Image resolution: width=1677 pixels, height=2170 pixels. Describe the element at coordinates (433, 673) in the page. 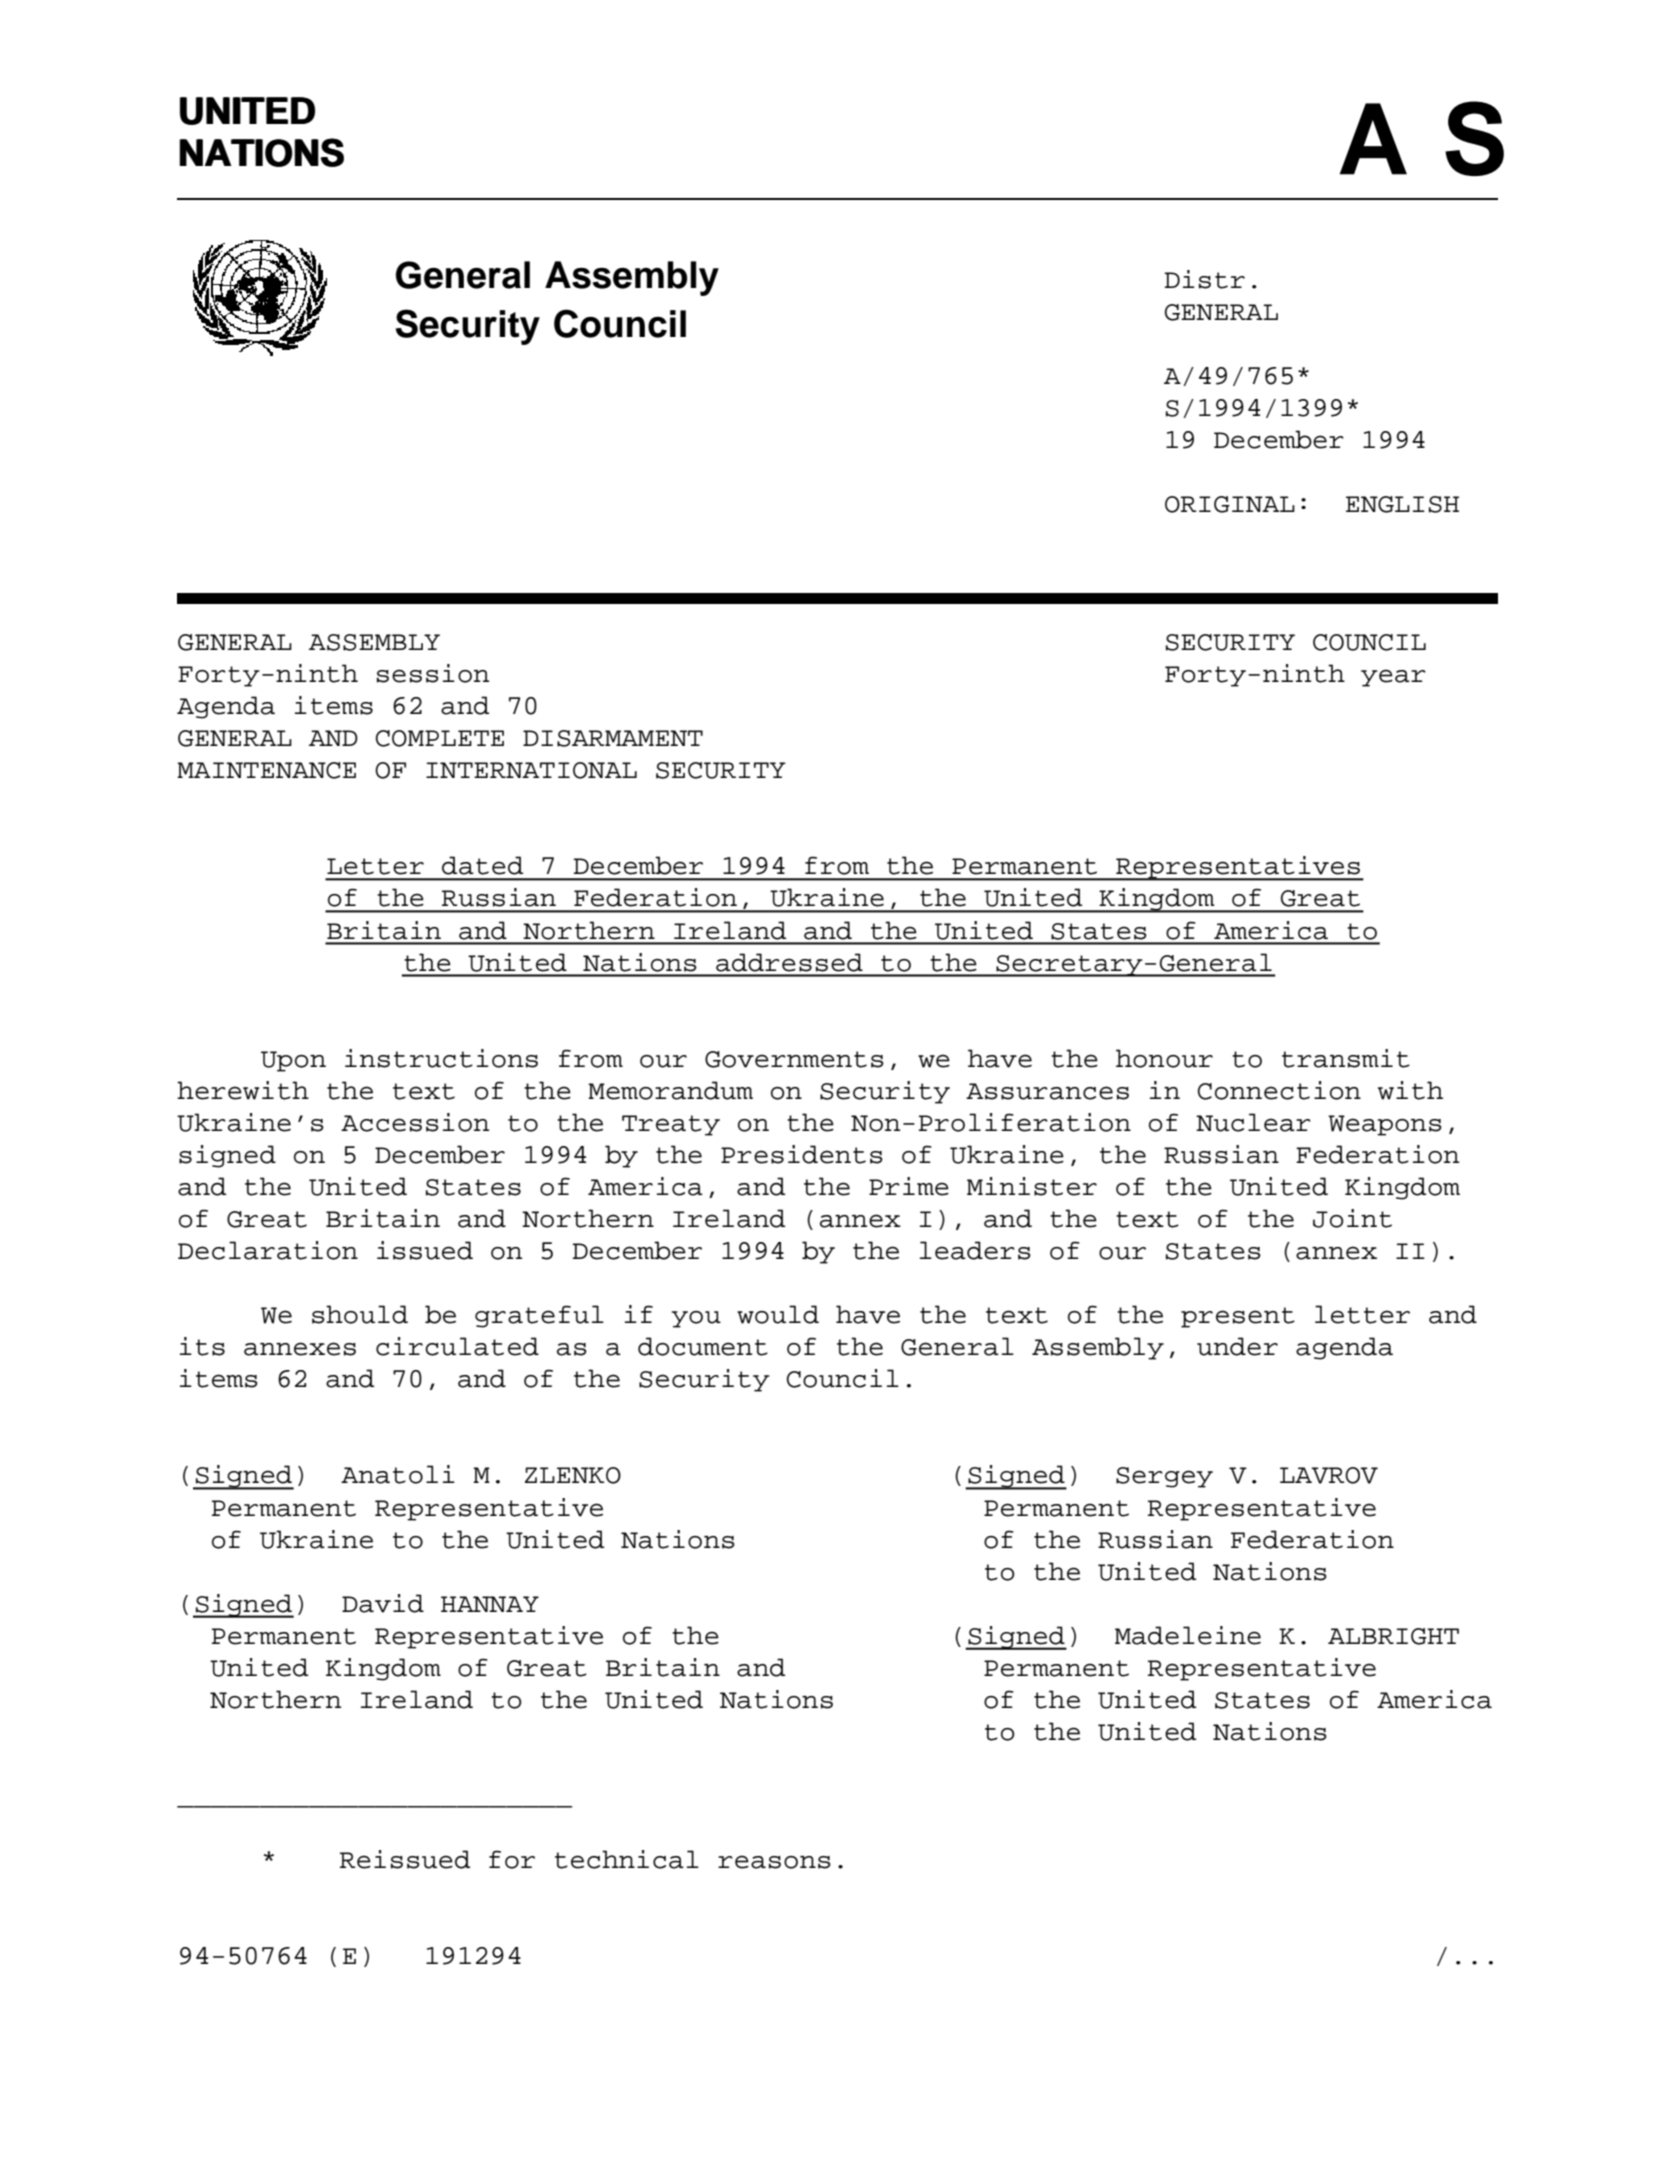

I see `session` at that location.
